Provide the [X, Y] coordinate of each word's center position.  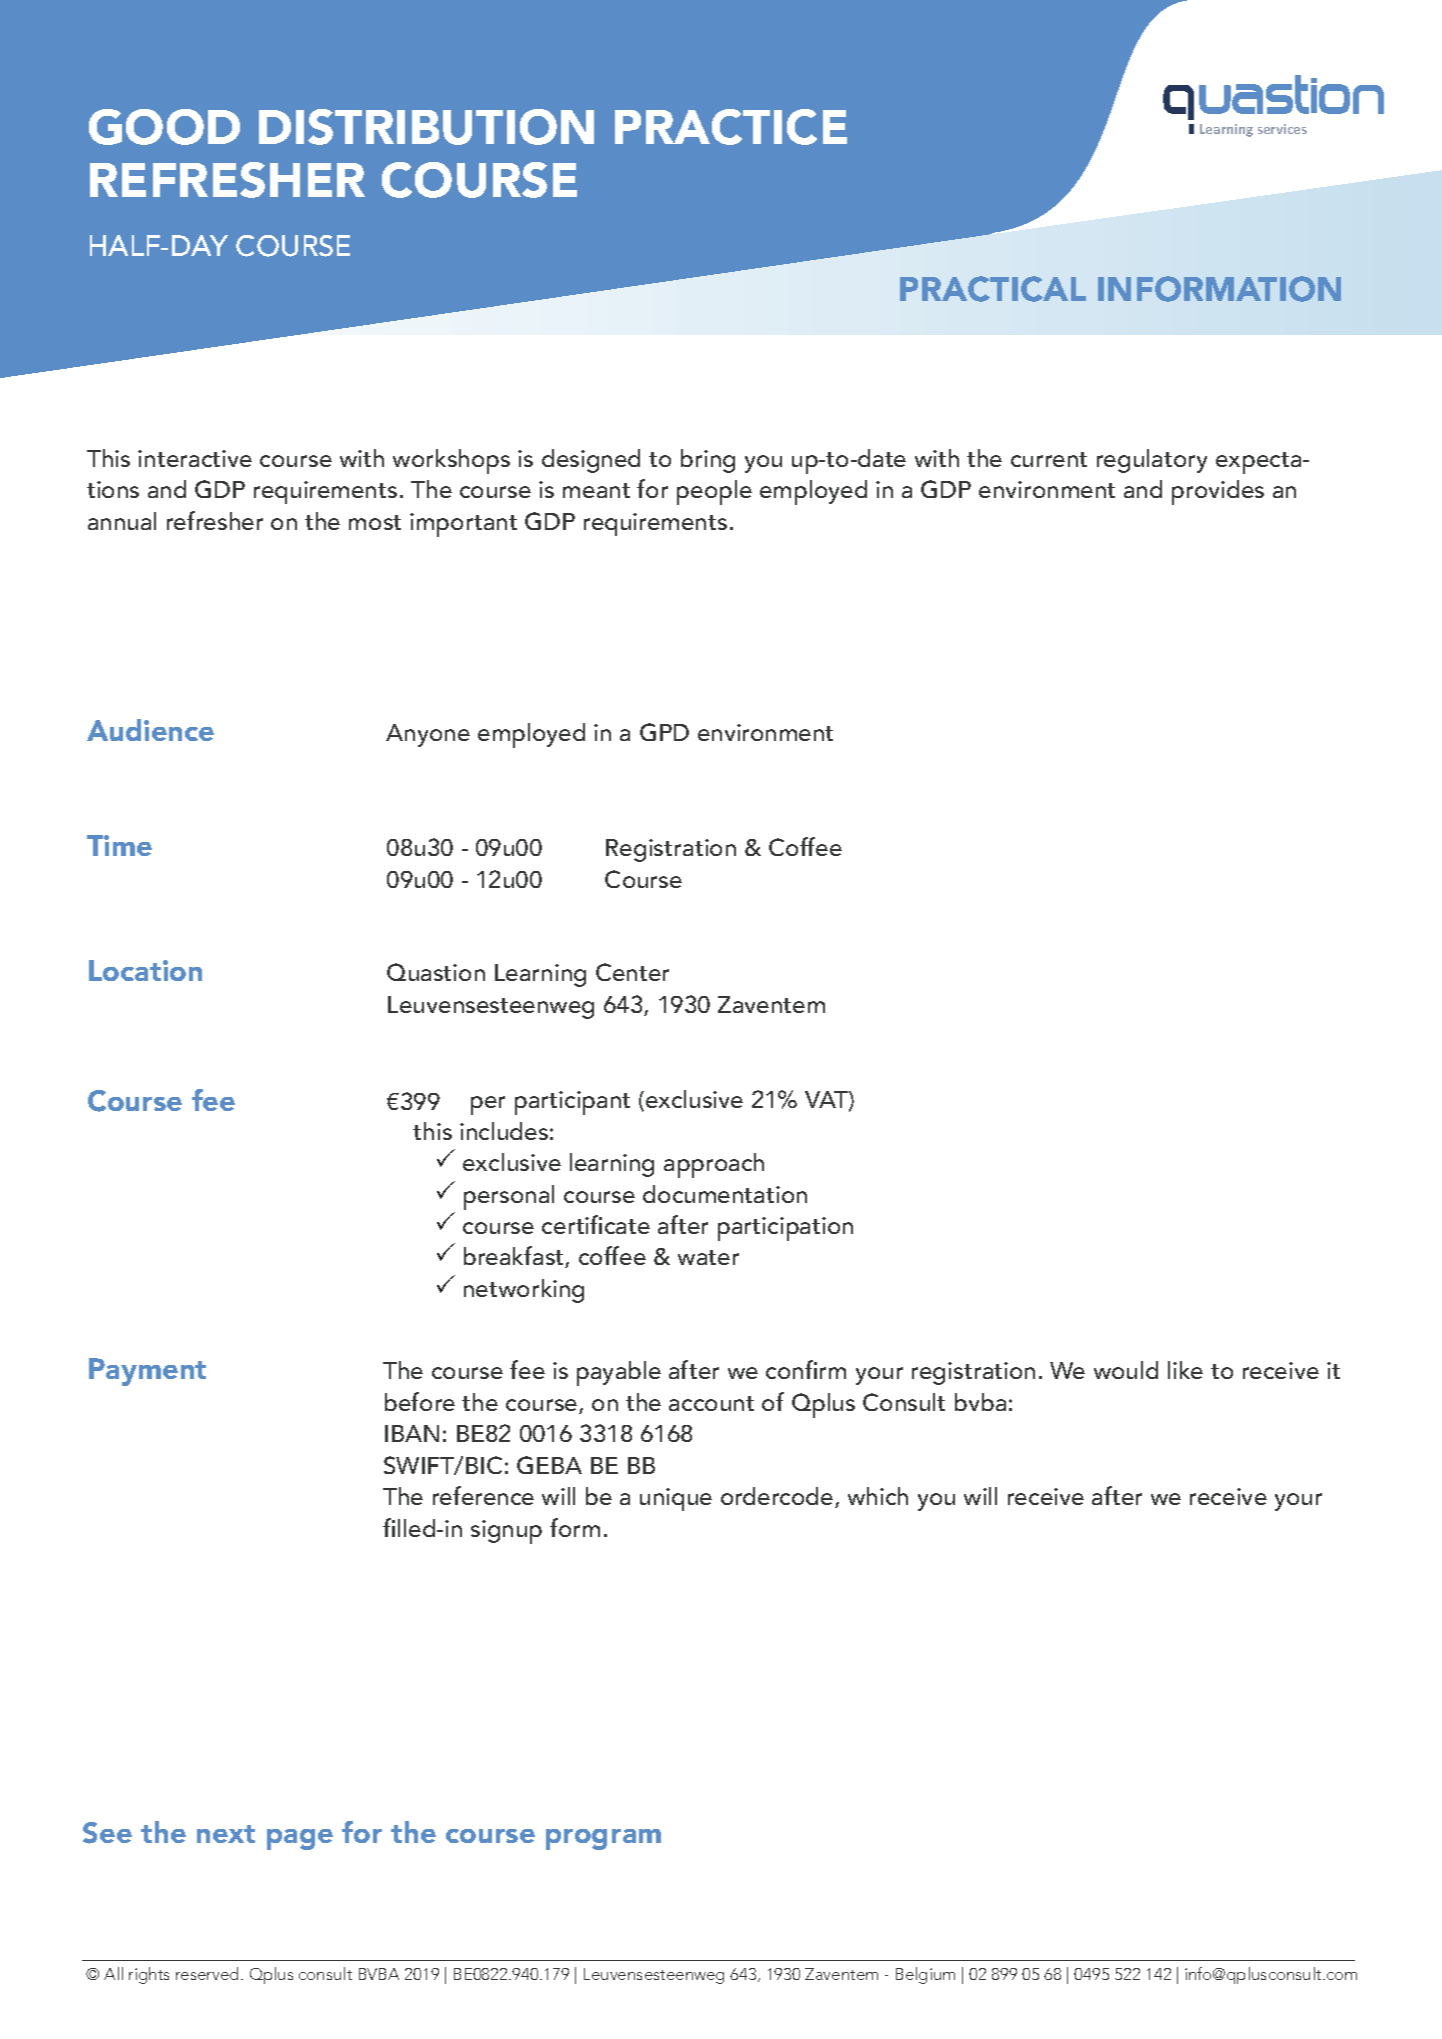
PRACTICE [731, 127]
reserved [209, 1973]
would [1126, 1370]
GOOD [164, 127]
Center [632, 972]
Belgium [925, 1975]
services [1282, 129]
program [603, 1839]
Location [145, 970]
